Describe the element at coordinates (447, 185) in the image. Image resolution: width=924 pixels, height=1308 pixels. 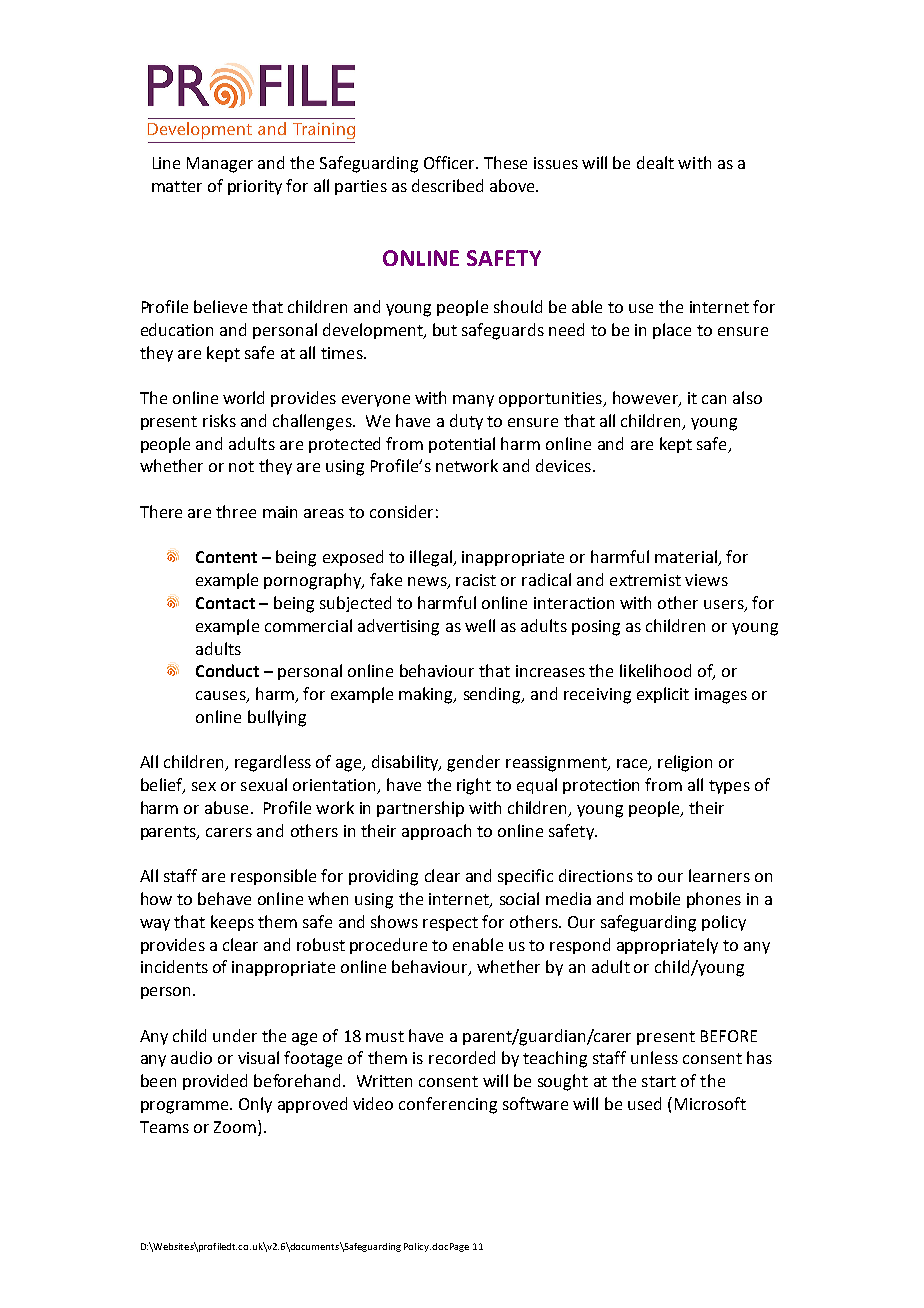
I see `described` at that location.
